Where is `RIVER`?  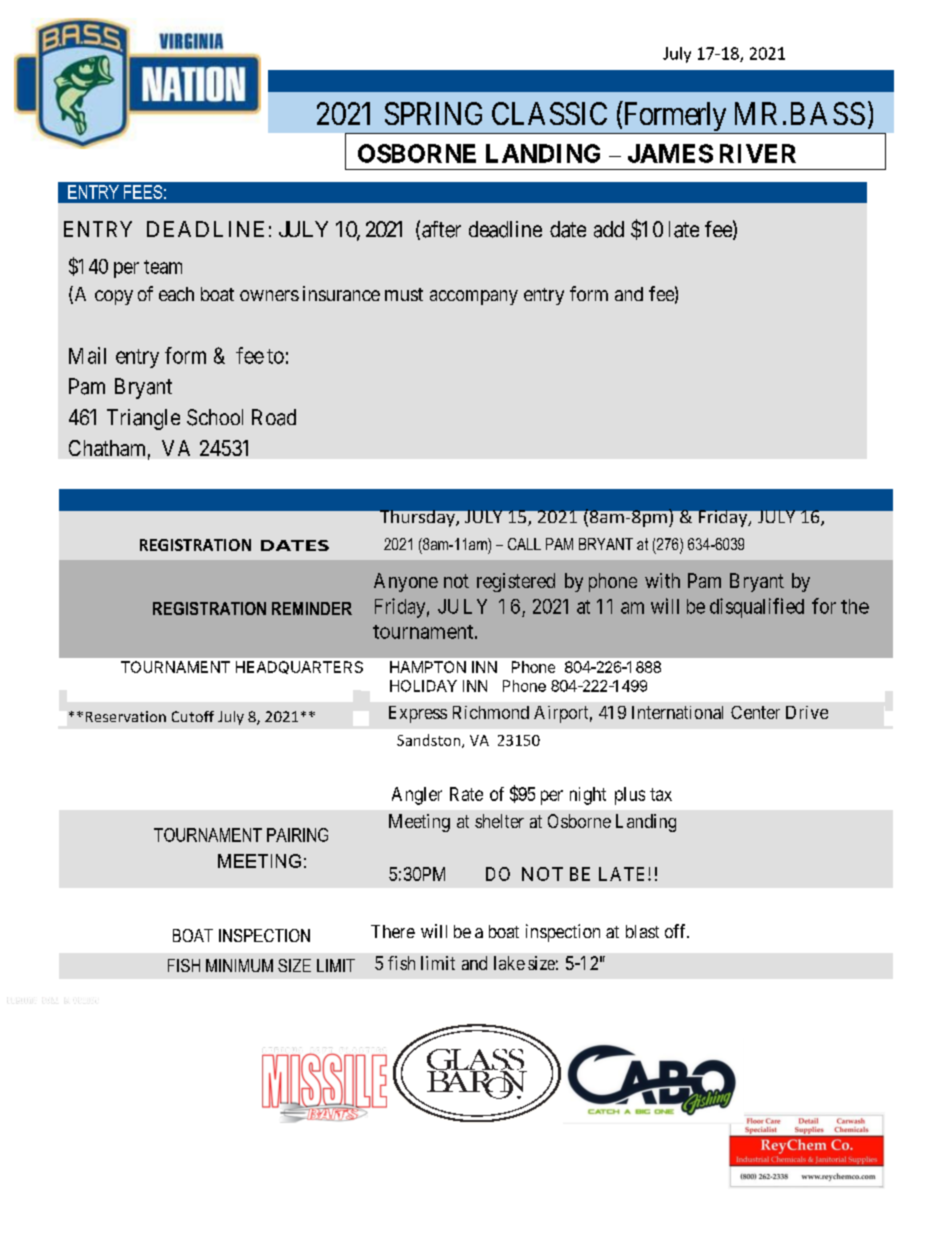 RIVER is located at coordinates (758, 153).
